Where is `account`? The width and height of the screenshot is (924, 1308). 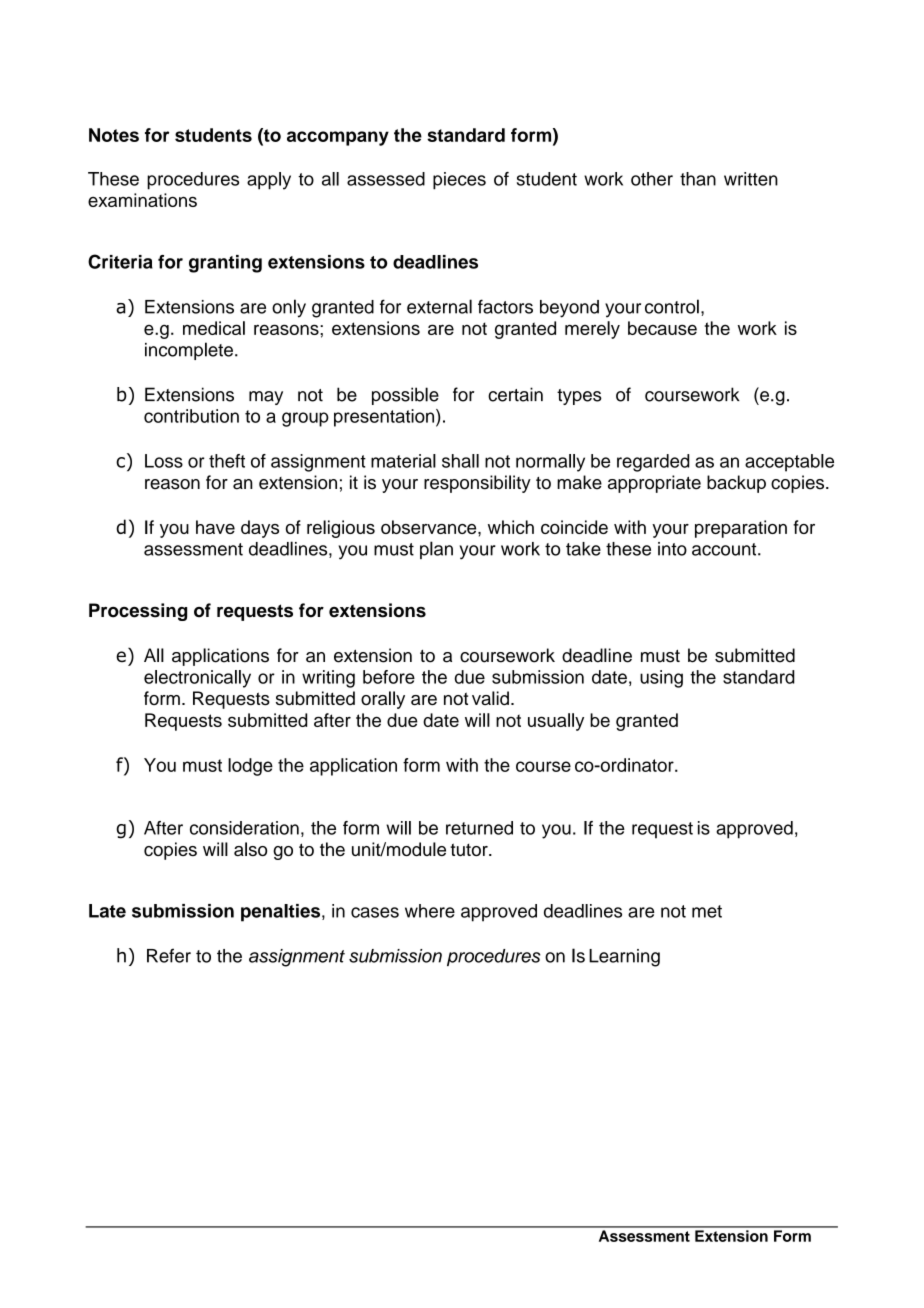
account is located at coordinates (725, 549).
